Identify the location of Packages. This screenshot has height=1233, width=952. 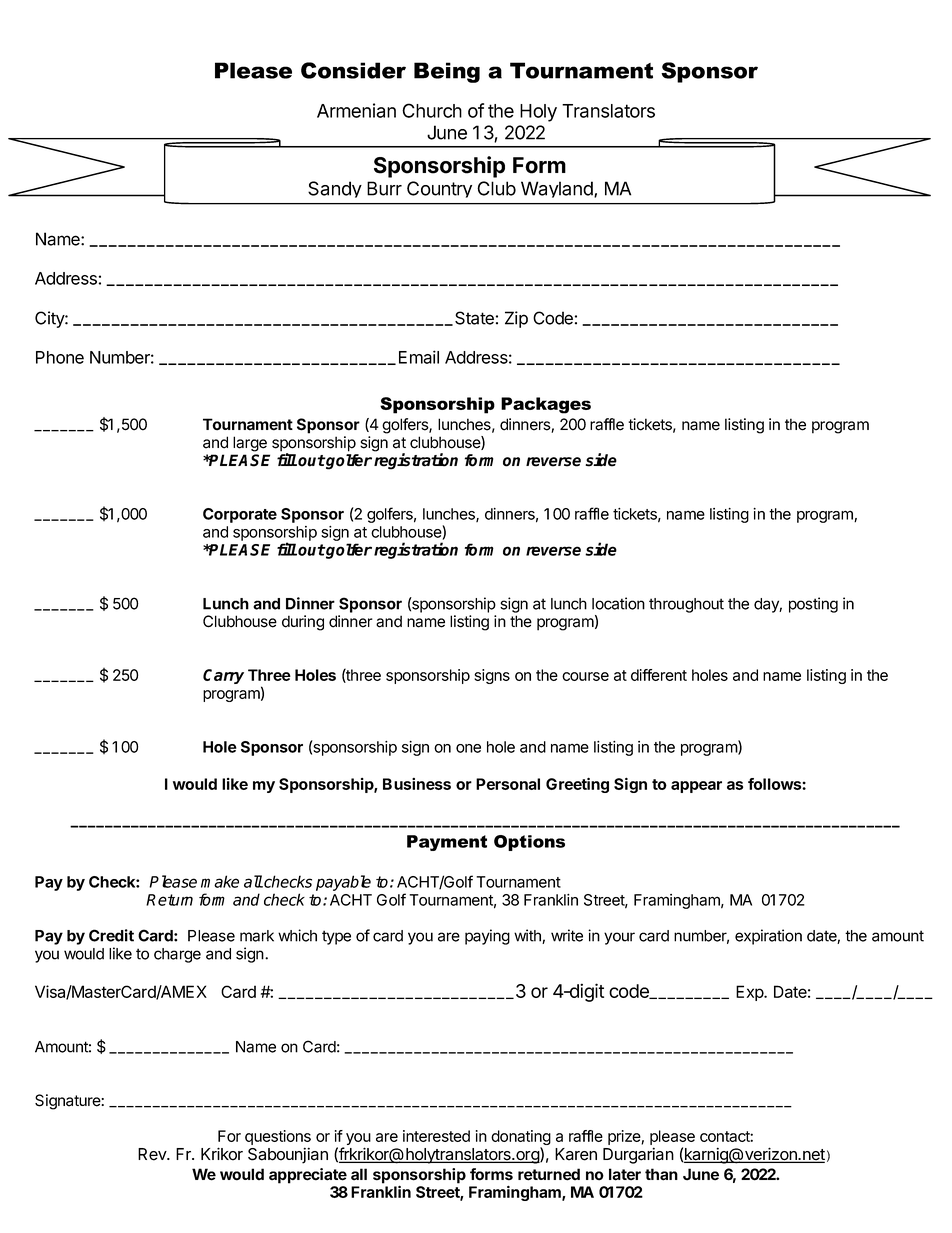
(546, 405).
